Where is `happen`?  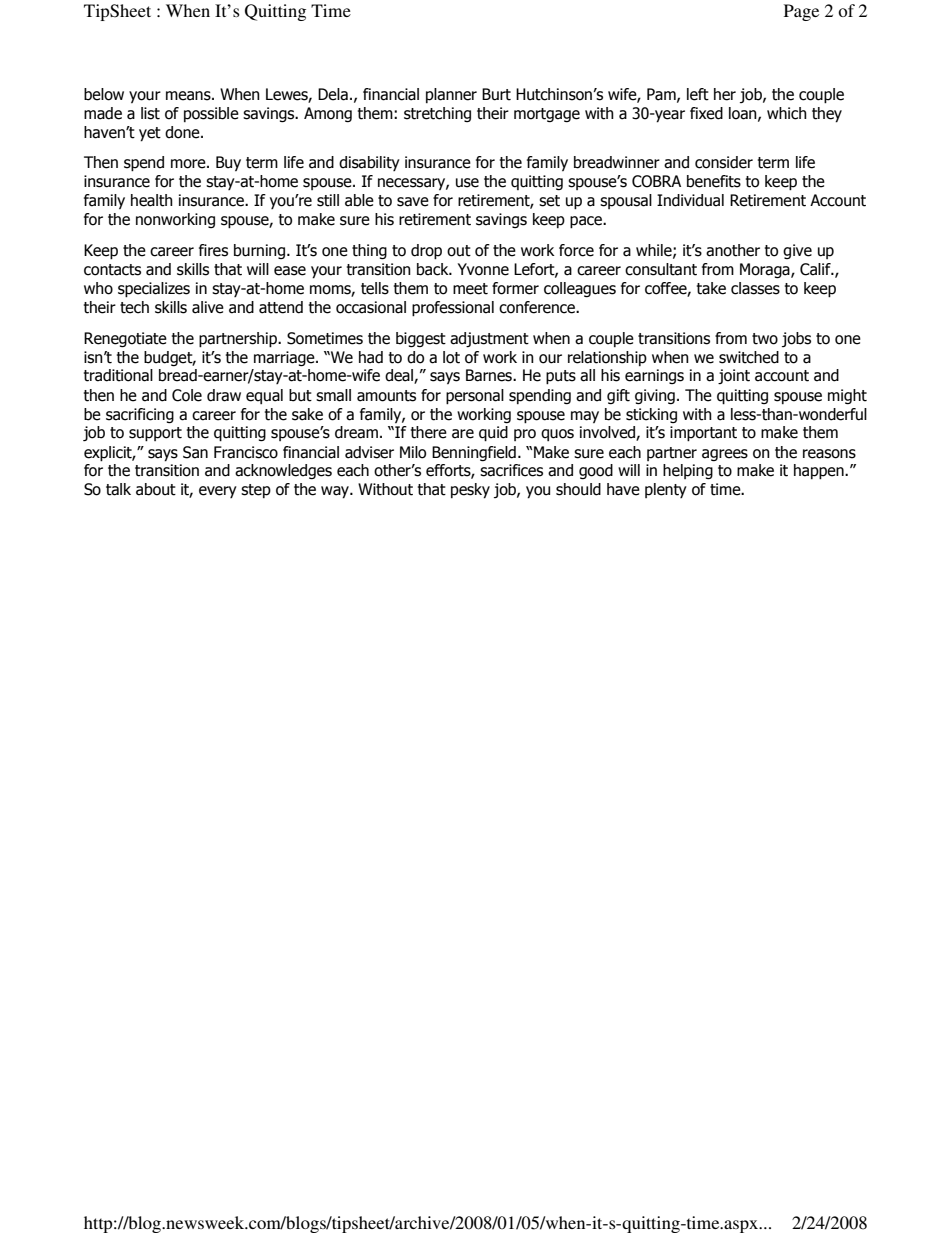
happen is located at coordinates (820, 472).
